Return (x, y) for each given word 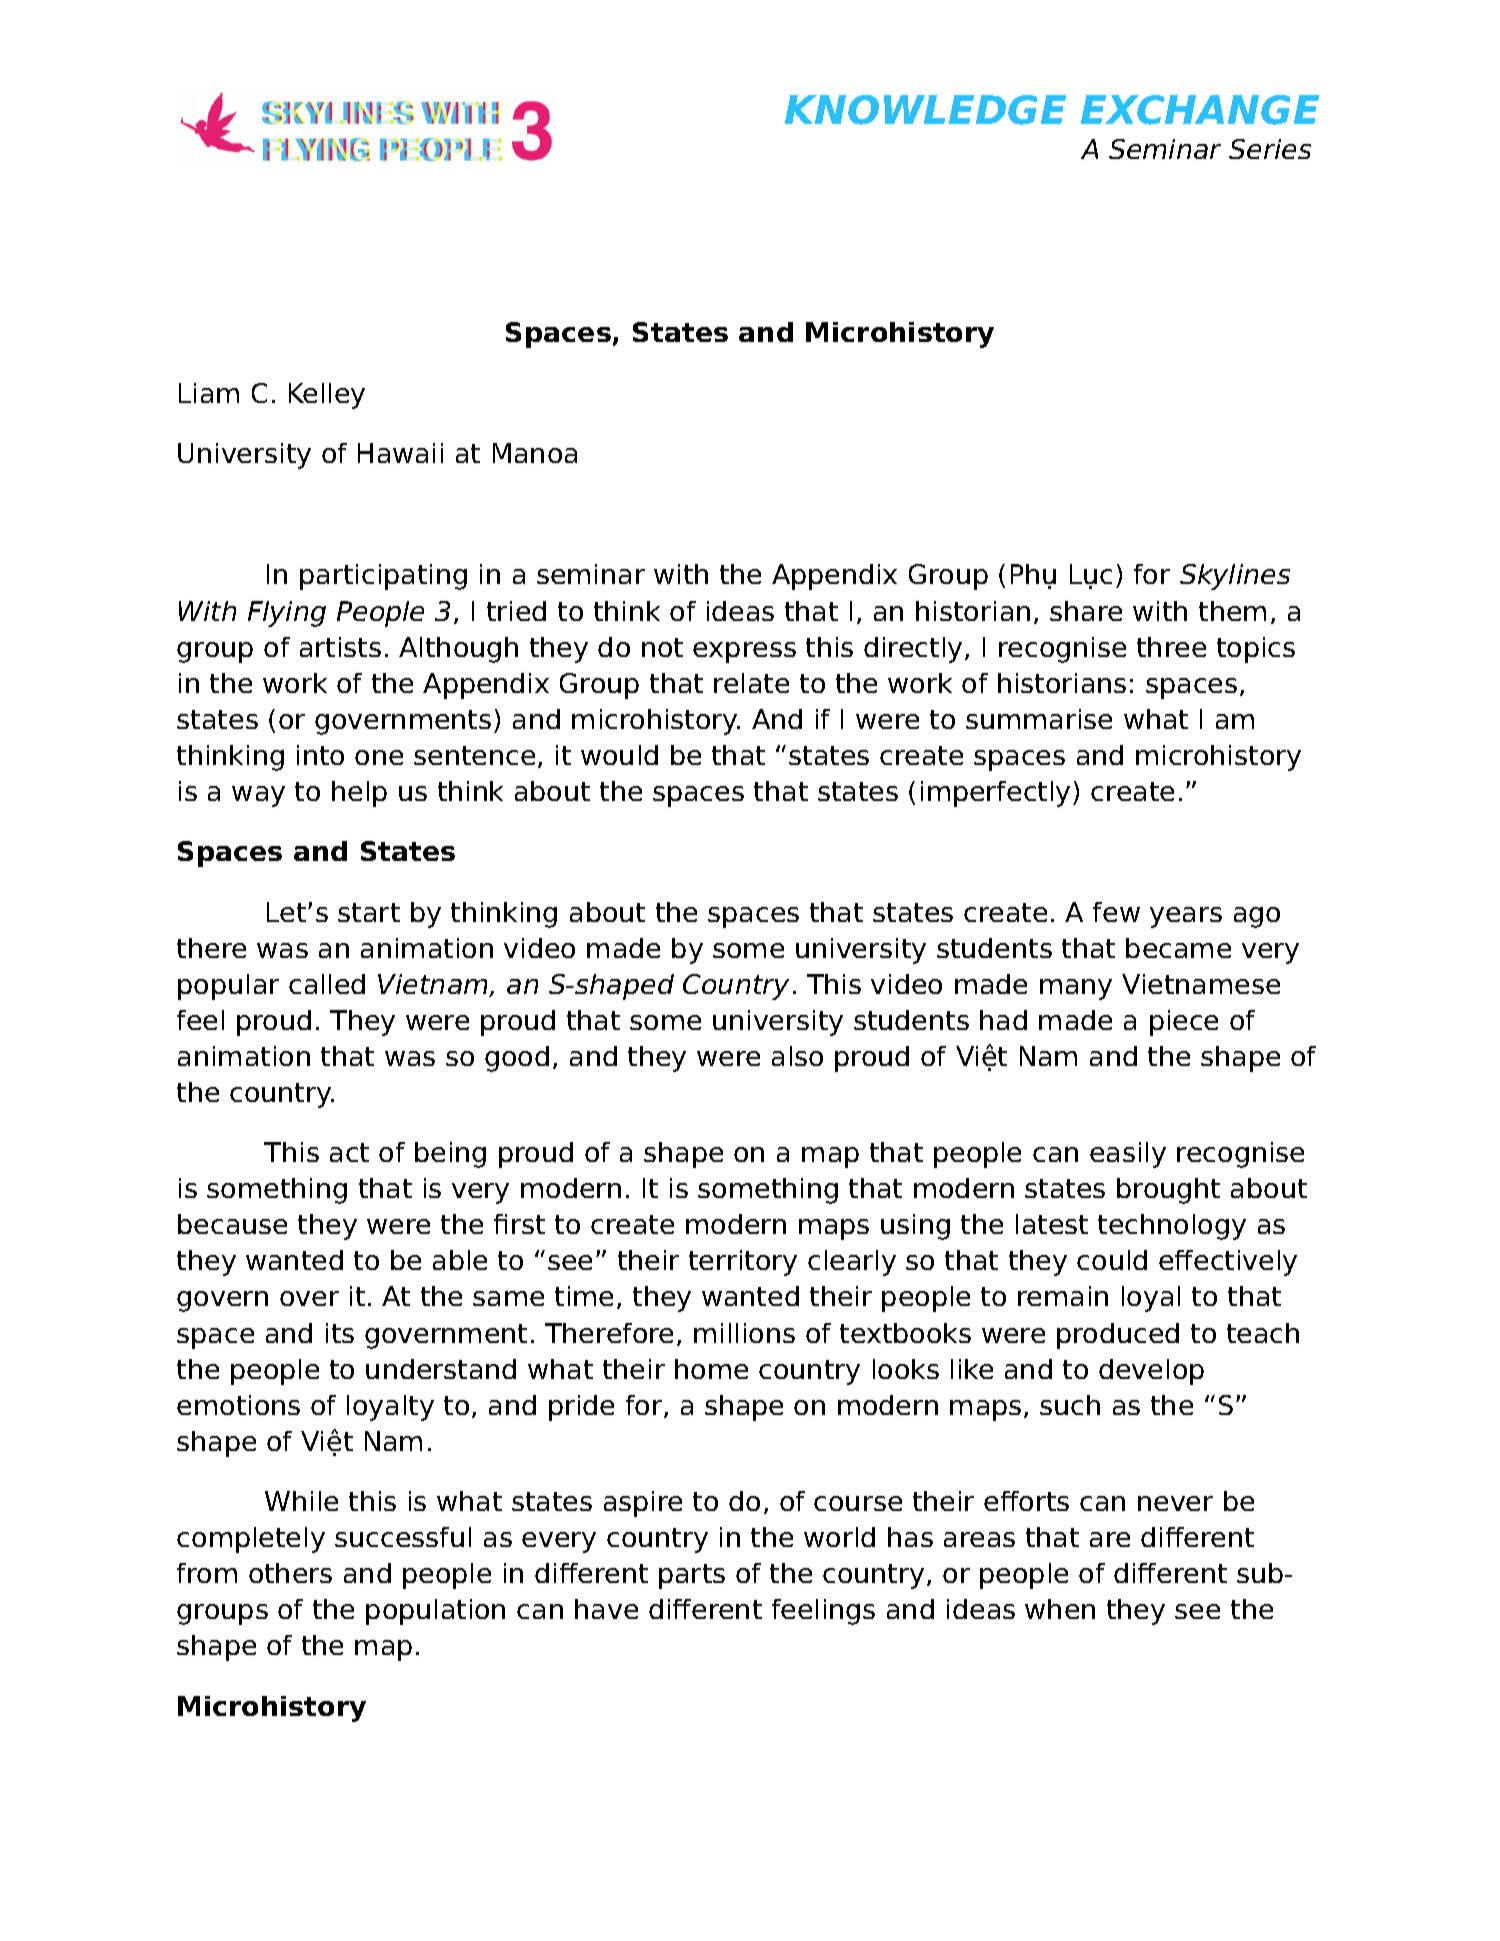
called (327, 984)
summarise (1039, 719)
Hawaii (400, 453)
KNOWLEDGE (925, 110)
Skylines (1235, 577)
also (797, 1056)
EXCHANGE (1200, 110)
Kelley (327, 396)
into (320, 755)
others (290, 1573)
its (340, 1333)
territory (743, 1263)
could (1112, 1260)
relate (751, 683)
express (744, 652)
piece (1184, 1023)
